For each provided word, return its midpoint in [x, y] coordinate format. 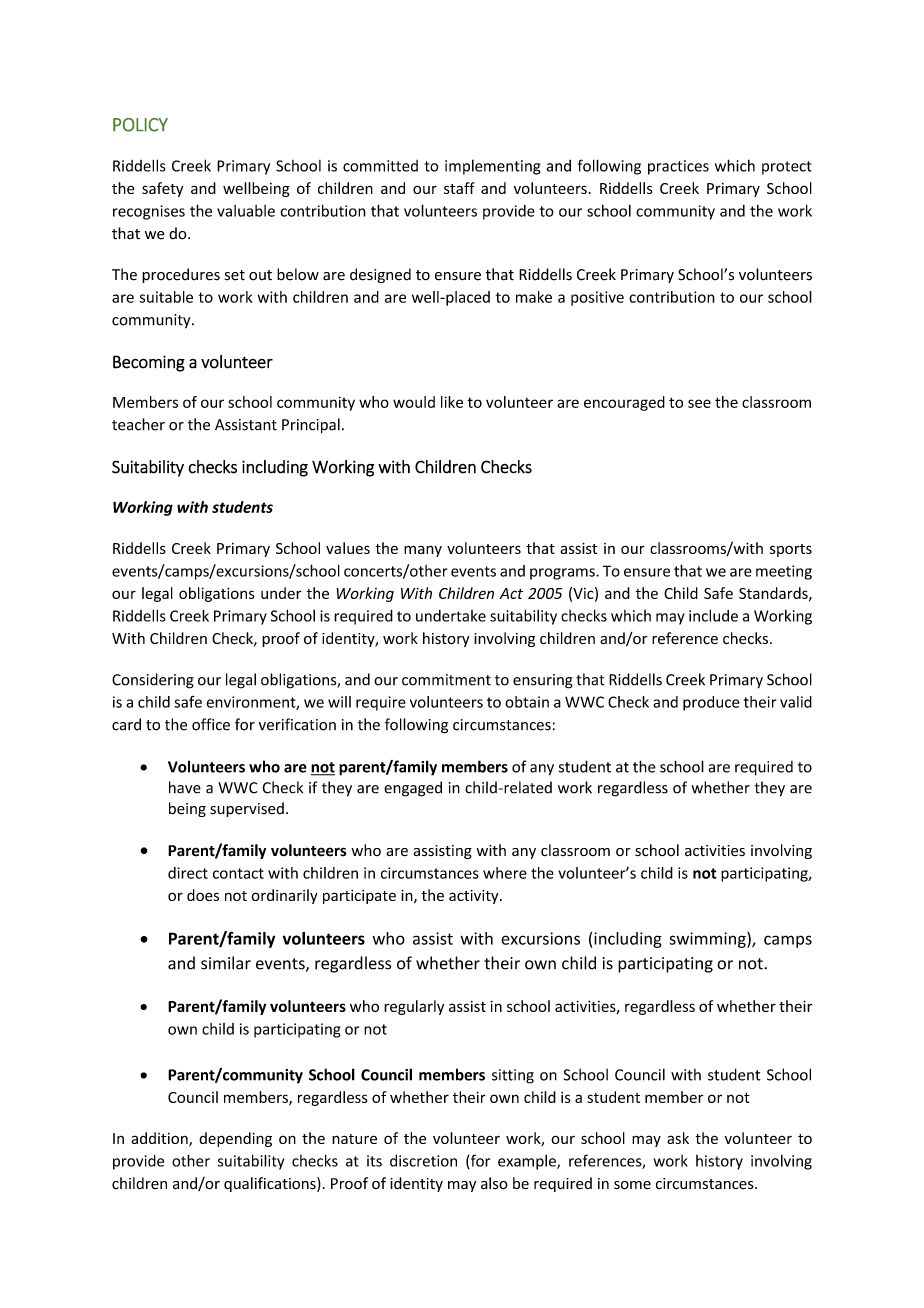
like [452, 402]
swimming [708, 940]
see [699, 403]
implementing [493, 167]
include [713, 615]
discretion [423, 1160]
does [203, 895]
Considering [153, 681]
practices [678, 167]
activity [475, 897]
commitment [446, 680]
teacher [138, 424]
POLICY [140, 125]
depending [235, 1139]
